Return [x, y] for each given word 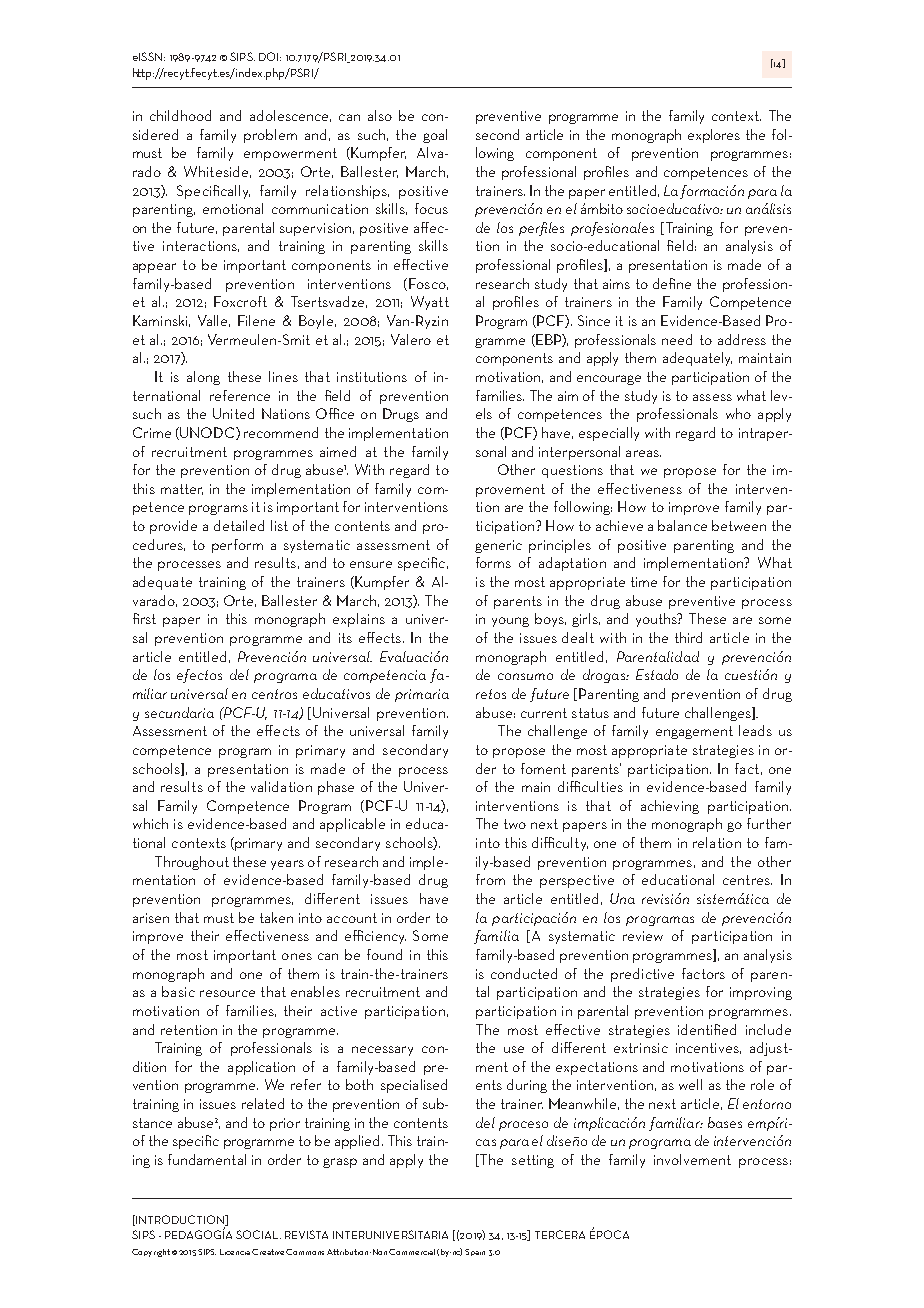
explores [714, 136]
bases [725, 1122]
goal [435, 136]
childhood [180, 115]
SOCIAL [258, 1234]
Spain [475, 1252]
